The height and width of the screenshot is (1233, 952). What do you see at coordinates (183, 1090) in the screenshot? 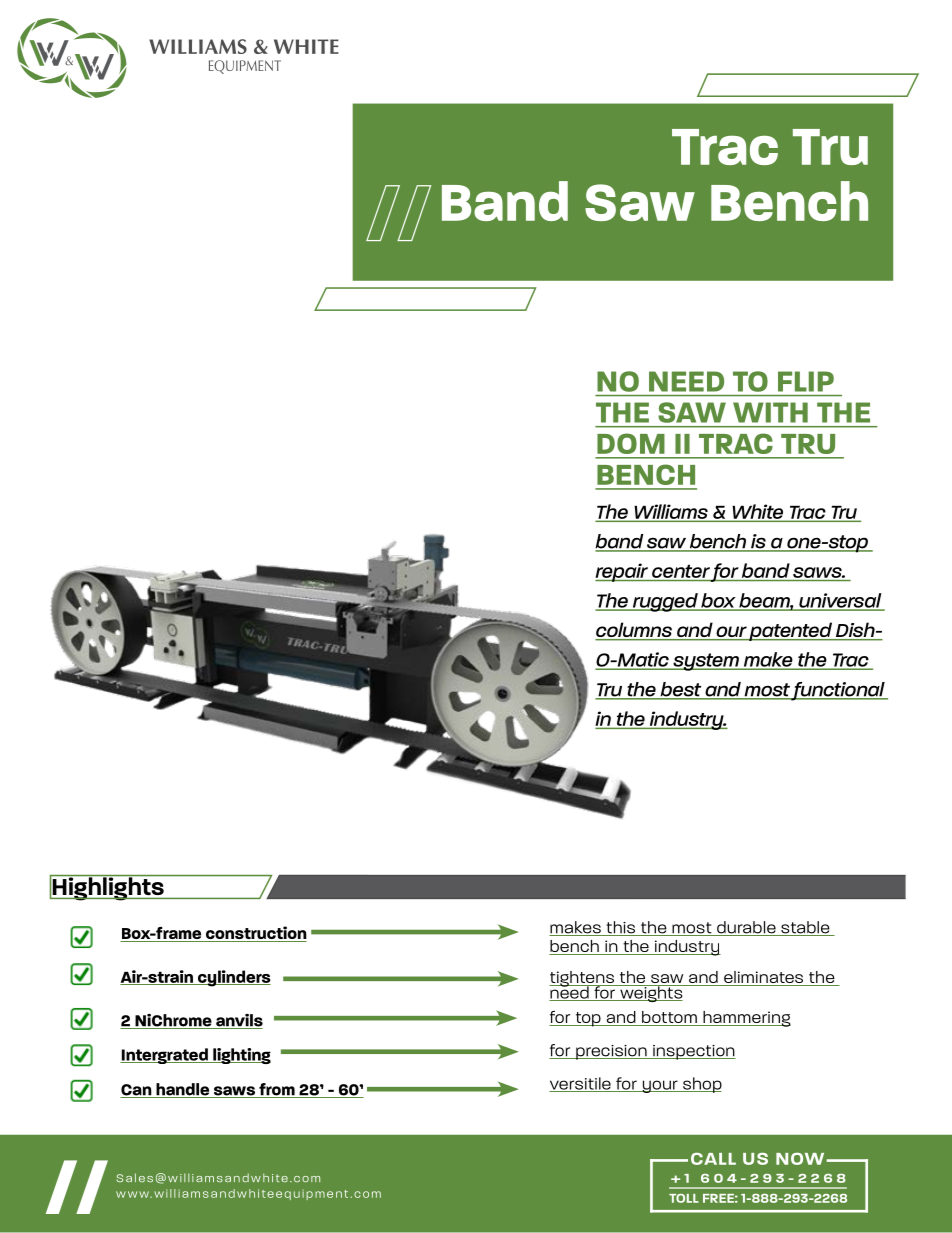
I see `handle` at bounding box center [183, 1090].
